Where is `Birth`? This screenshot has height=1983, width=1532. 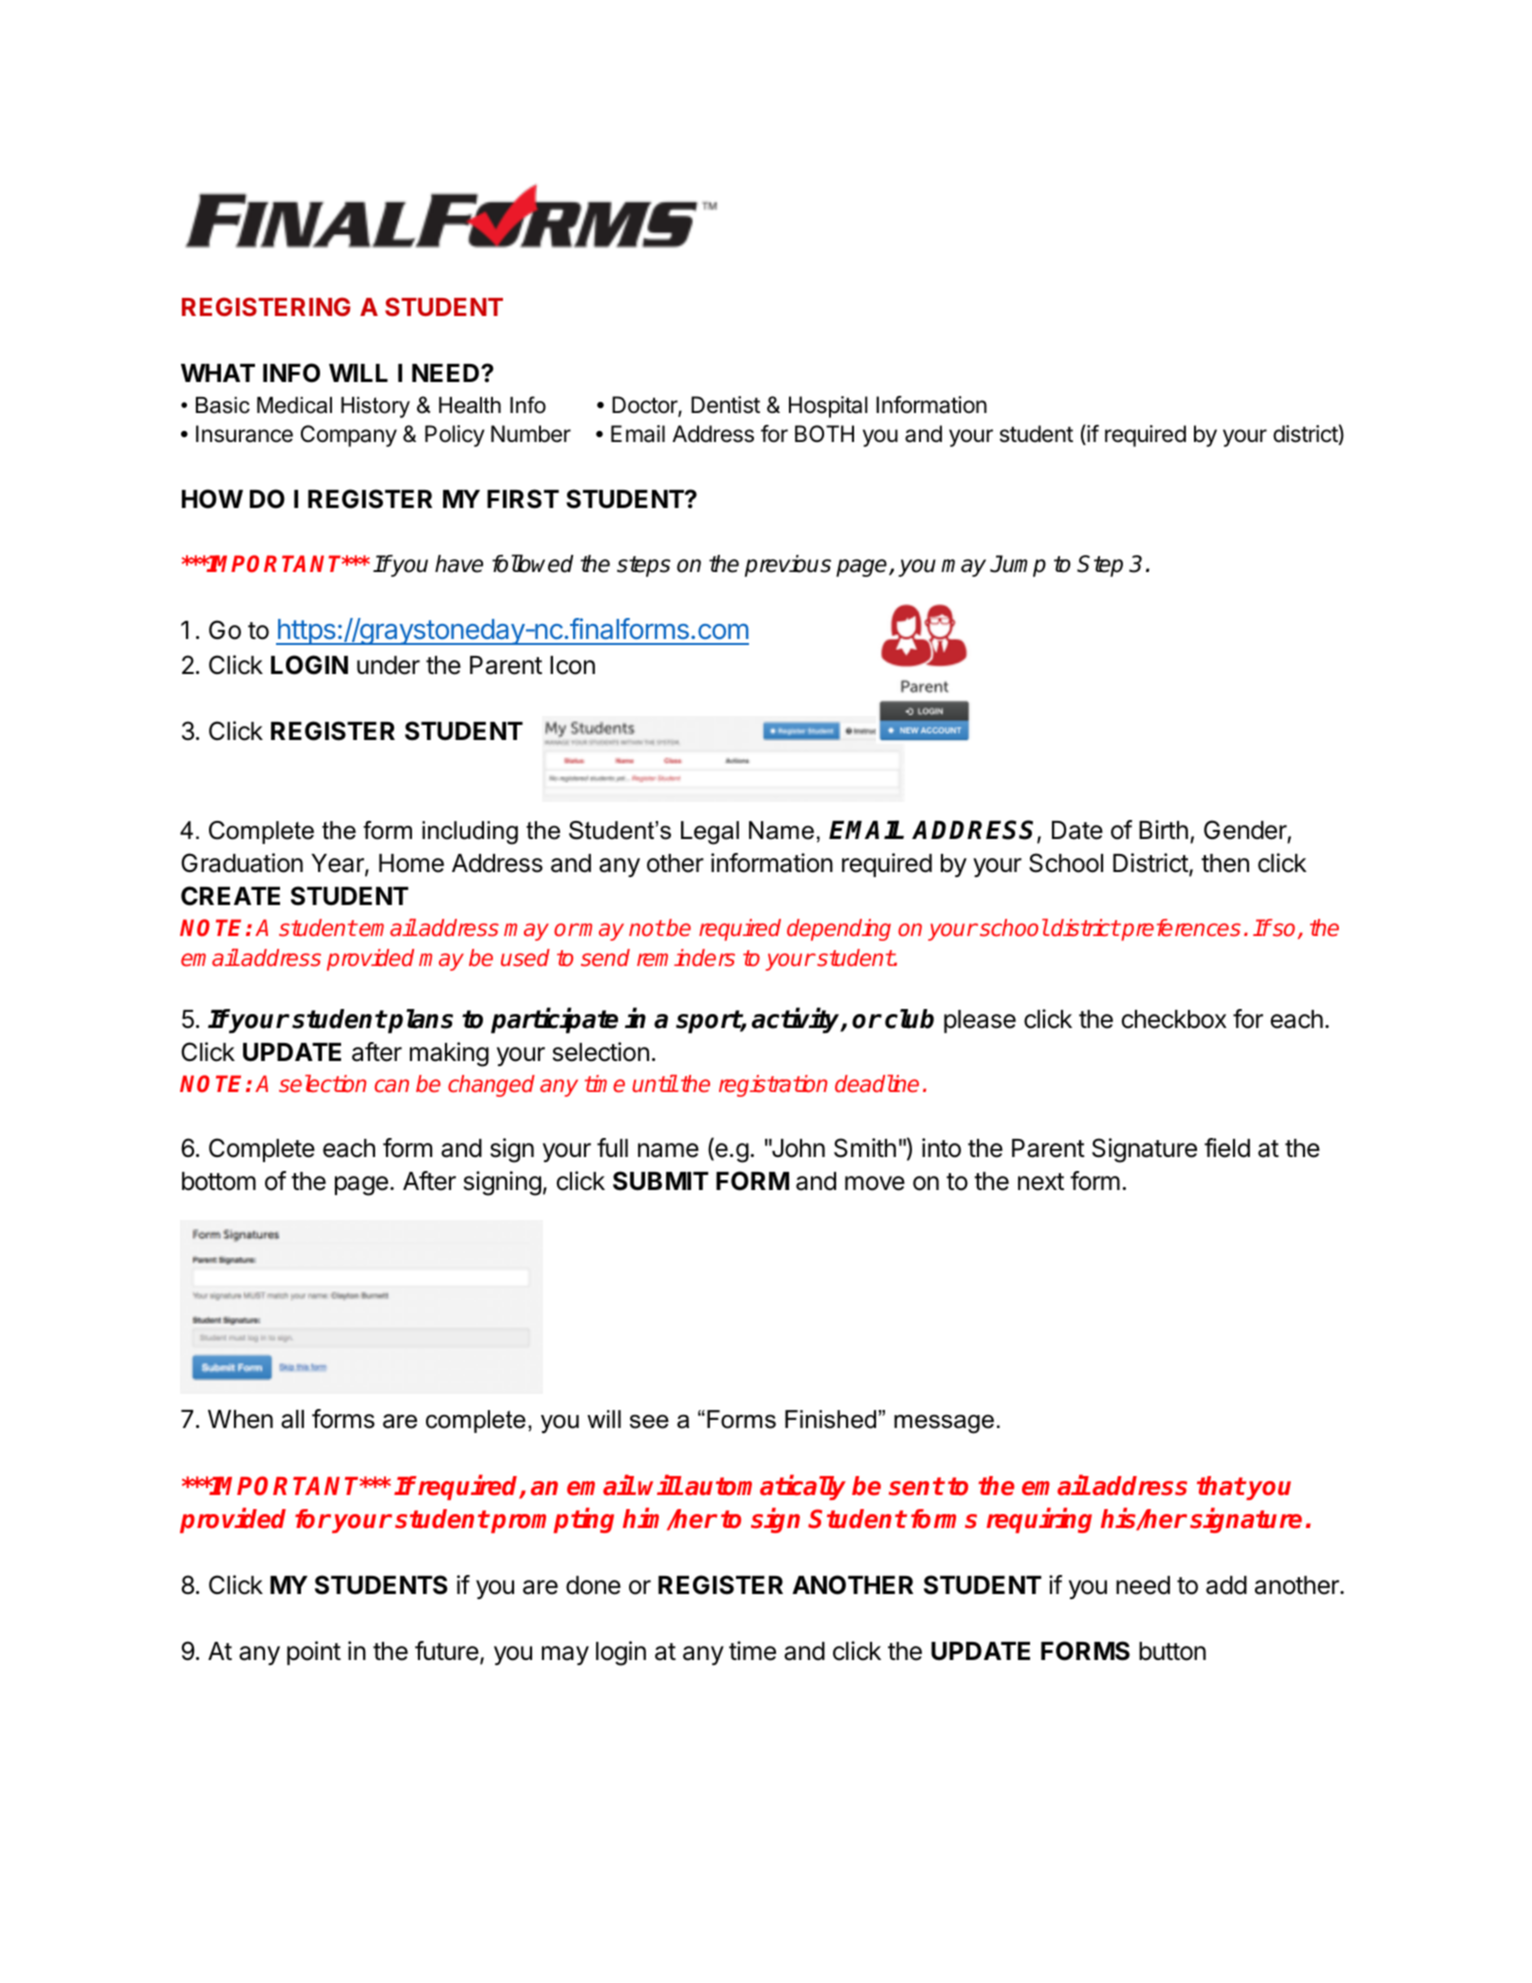
Birth is located at coordinates (1163, 829).
